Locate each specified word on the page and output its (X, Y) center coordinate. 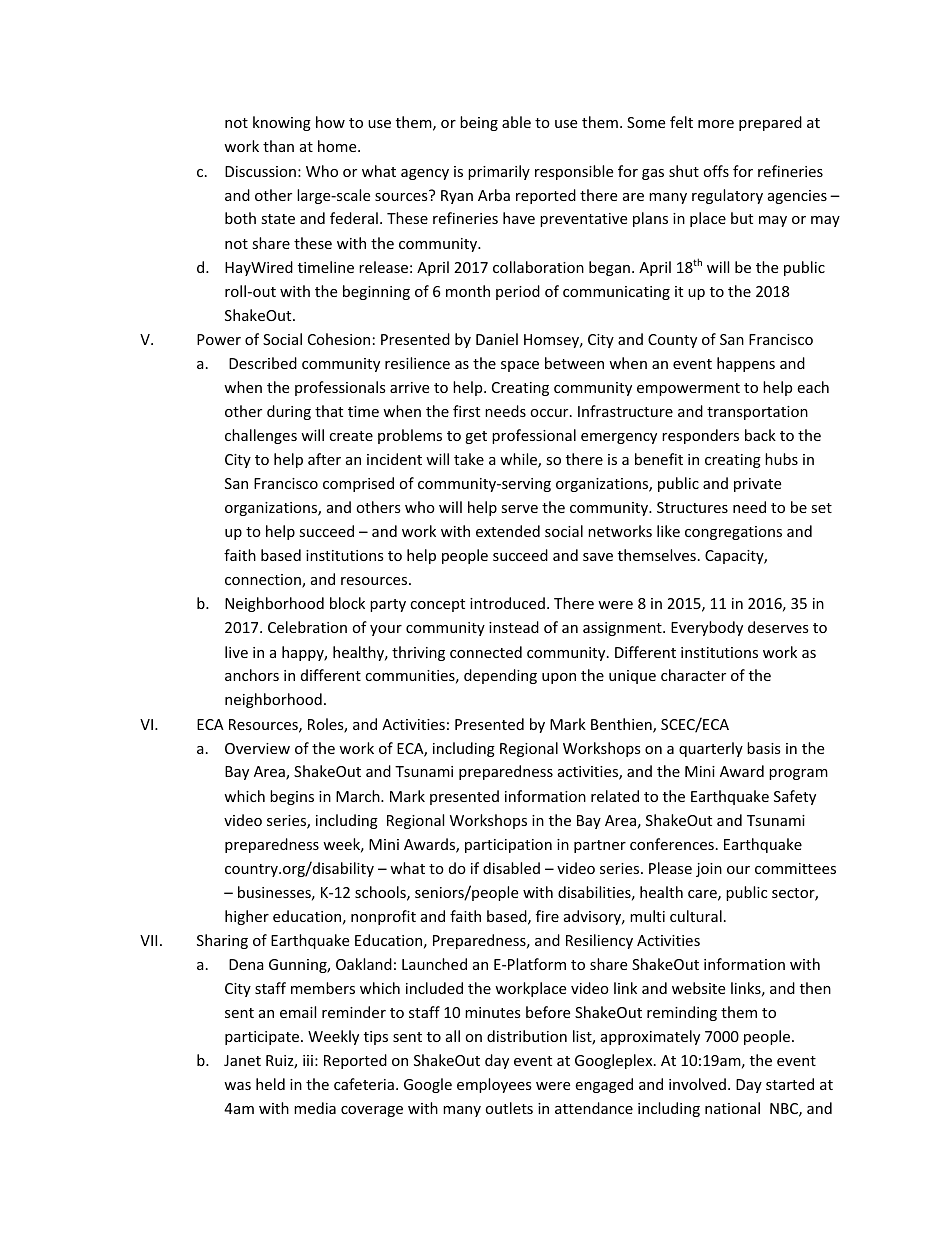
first (466, 411)
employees (494, 1085)
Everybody (707, 628)
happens (746, 364)
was (237, 1086)
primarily (499, 172)
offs (716, 171)
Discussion (260, 171)
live (236, 652)
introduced (507, 603)
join (709, 870)
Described (263, 363)
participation (508, 846)
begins (292, 797)
